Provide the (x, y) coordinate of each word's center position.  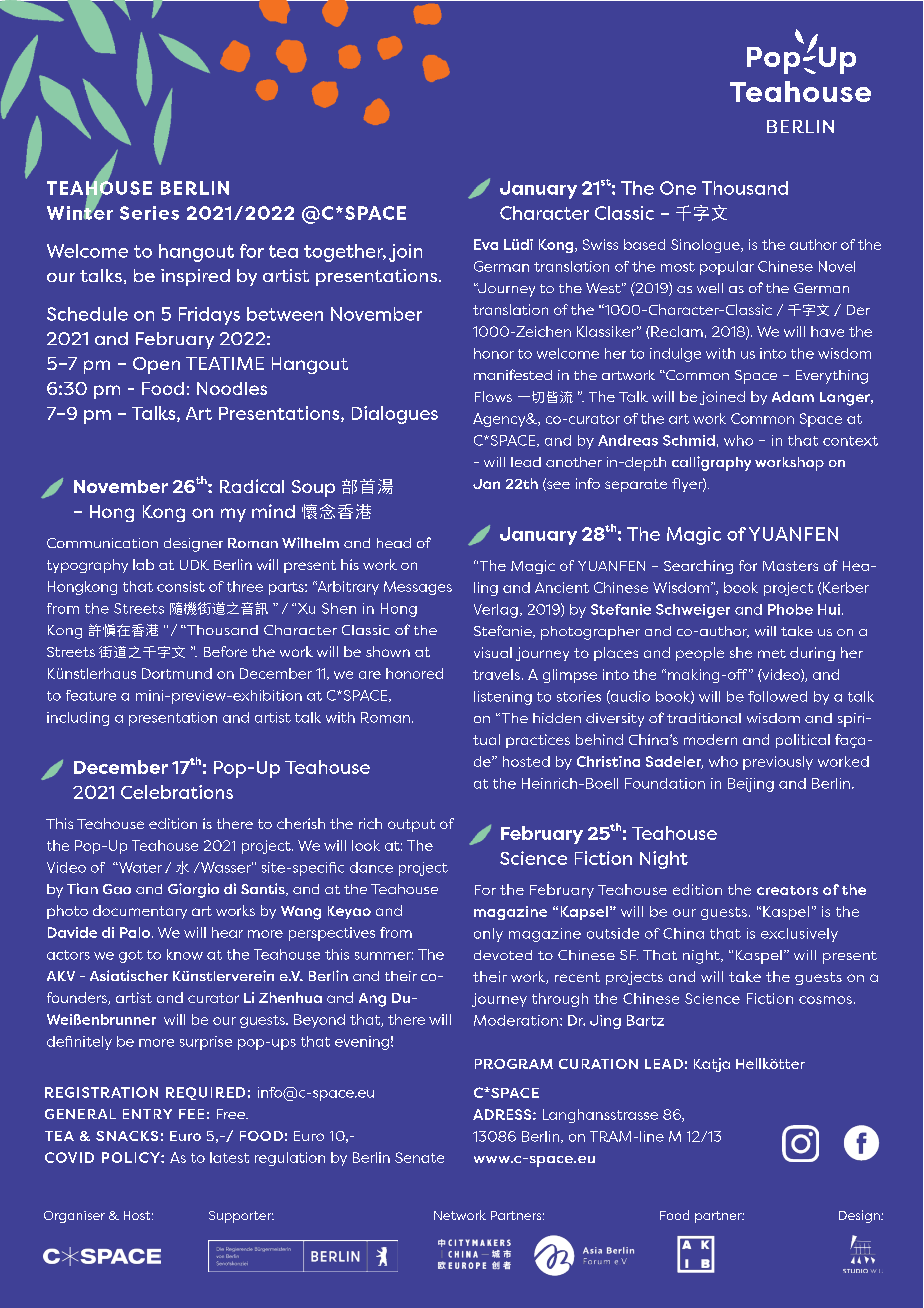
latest (229, 1157)
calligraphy (711, 463)
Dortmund (177, 673)
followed (777, 696)
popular (727, 268)
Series (149, 213)
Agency (500, 420)
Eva (486, 244)
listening (503, 698)
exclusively (799, 935)
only (488, 935)
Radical (252, 486)
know (185, 954)
